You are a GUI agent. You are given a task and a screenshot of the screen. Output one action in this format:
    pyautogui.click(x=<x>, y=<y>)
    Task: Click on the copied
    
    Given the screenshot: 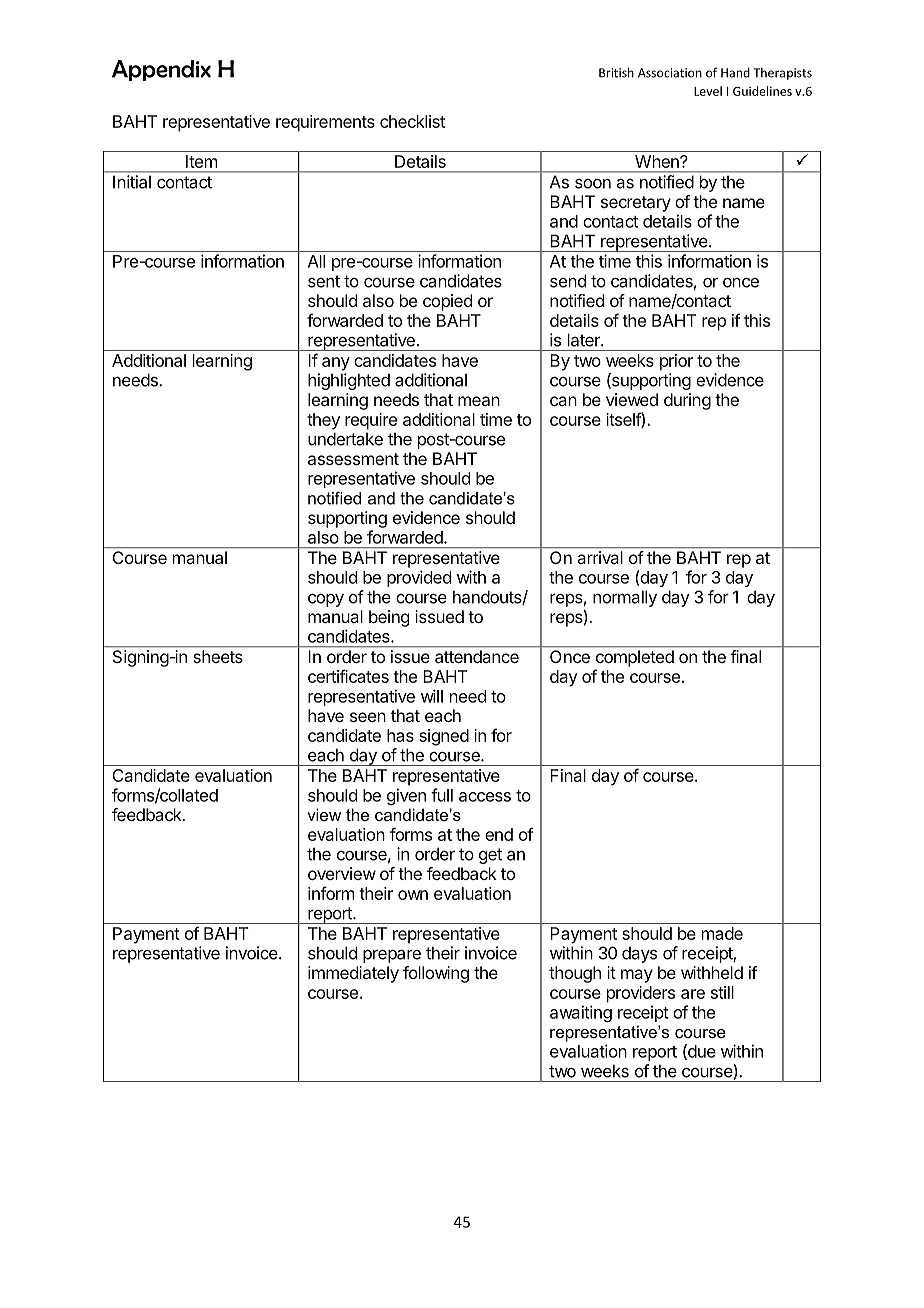 What is the action you would take?
    pyautogui.click(x=447, y=302)
